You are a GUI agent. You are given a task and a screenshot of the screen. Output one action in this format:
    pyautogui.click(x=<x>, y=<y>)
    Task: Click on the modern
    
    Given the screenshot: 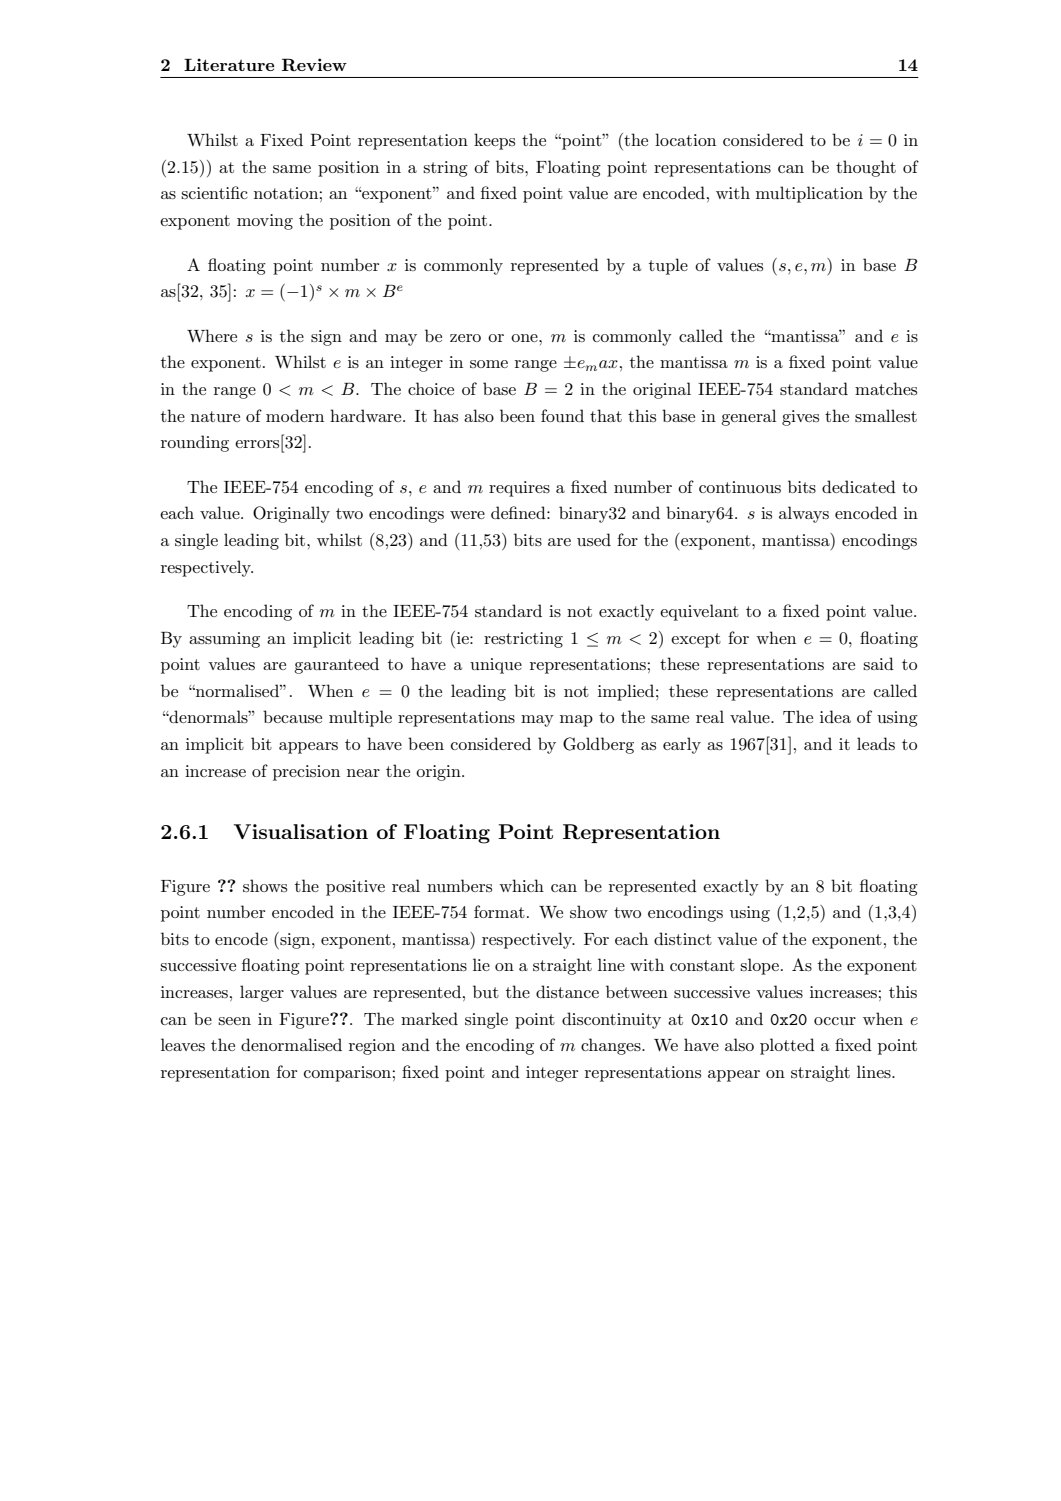 What is the action you would take?
    pyautogui.click(x=295, y=415)
